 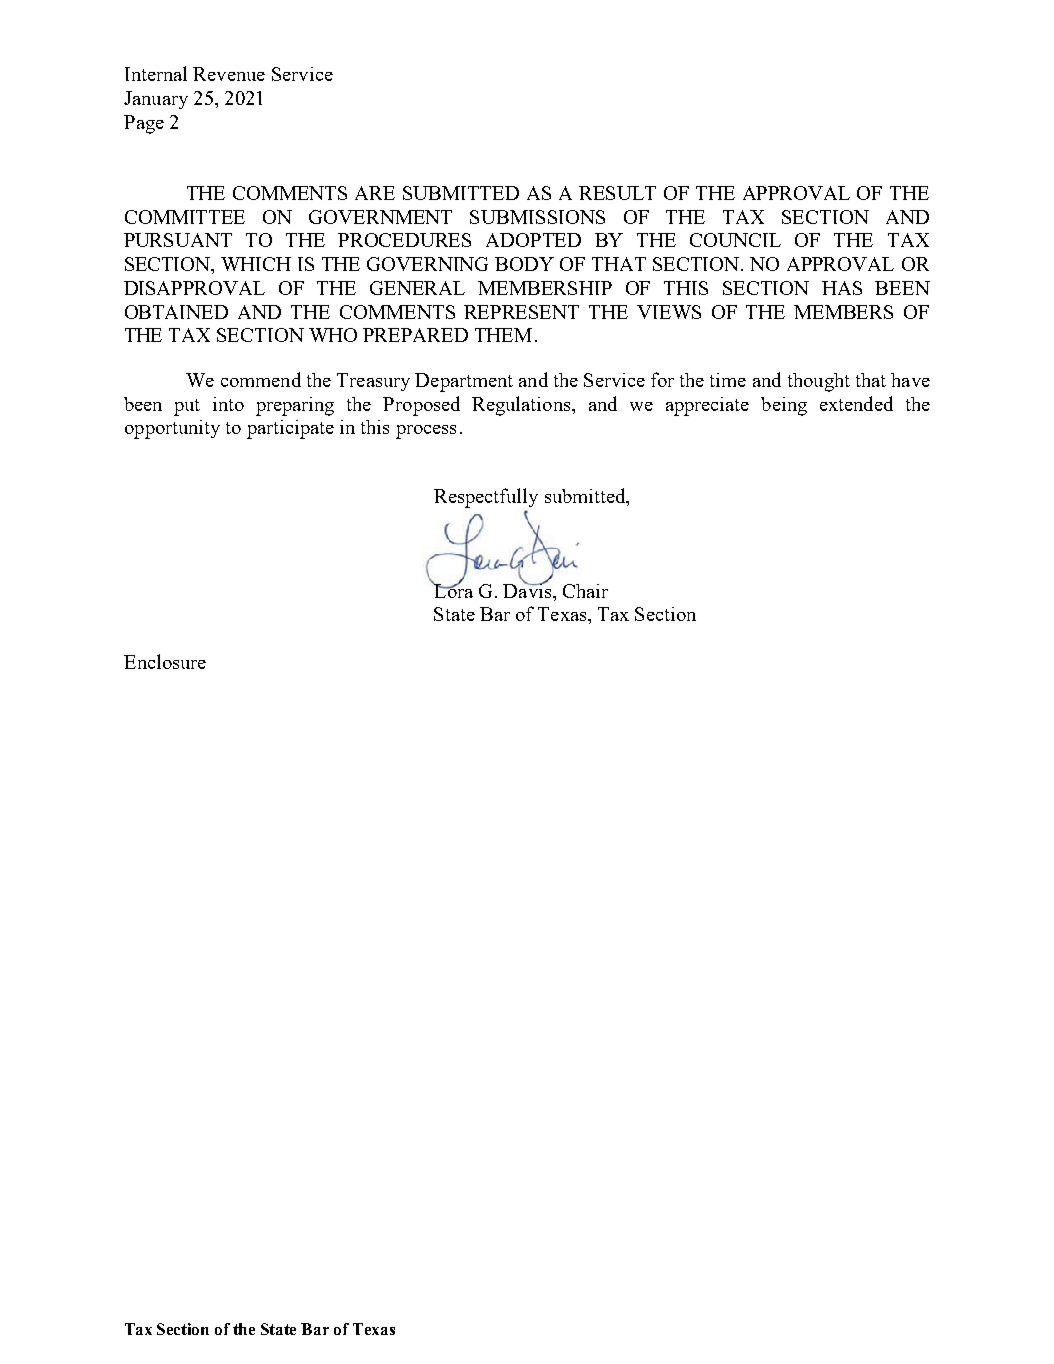 What do you see at coordinates (842, 288) in the image?
I see `HAS` at bounding box center [842, 288].
